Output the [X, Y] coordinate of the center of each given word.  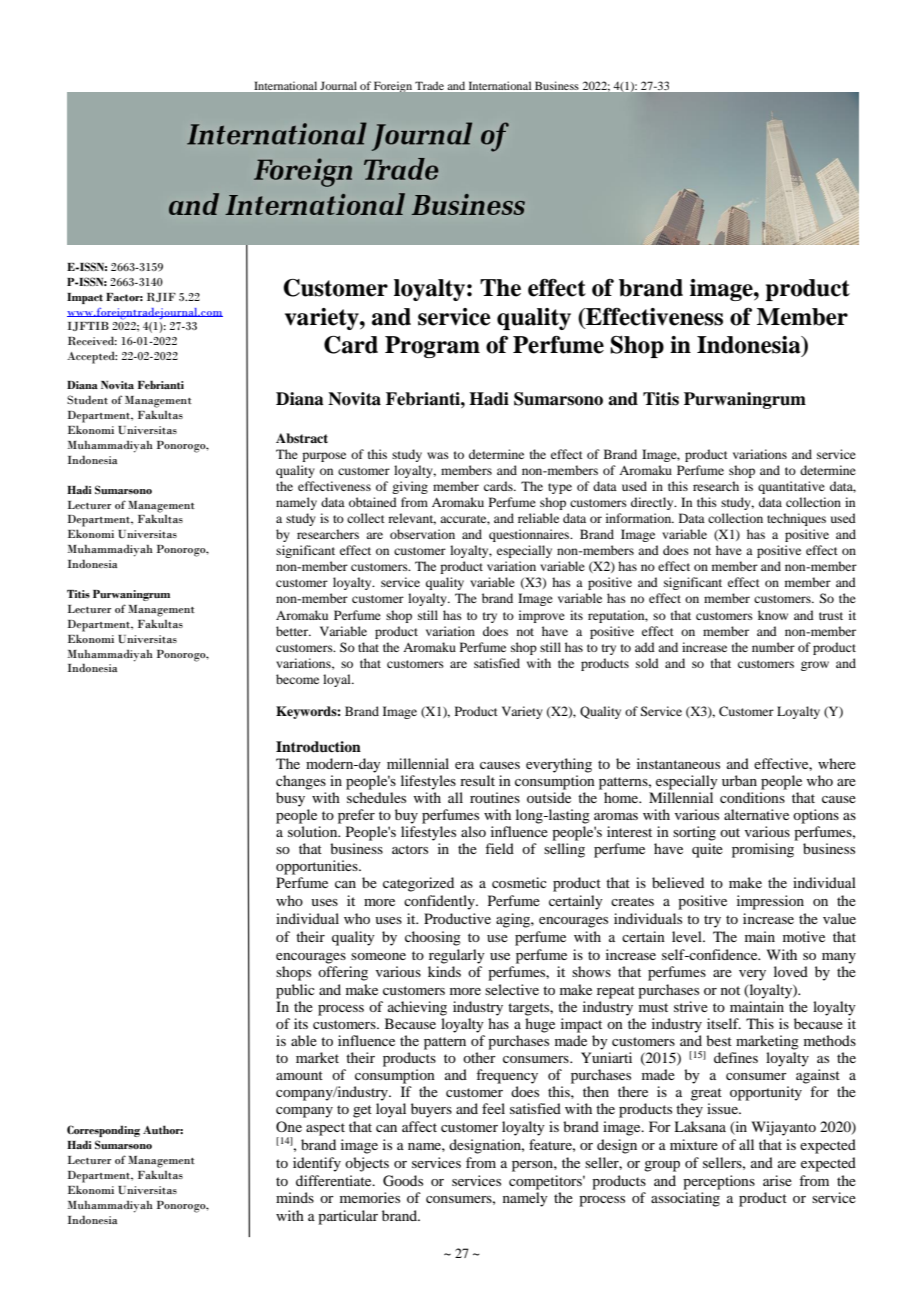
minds [295, 1197]
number [773, 647]
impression [770, 902]
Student [87, 399]
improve [542, 616]
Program [432, 347]
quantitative [791, 487]
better [293, 631]
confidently [440, 902]
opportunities [318, 867]
